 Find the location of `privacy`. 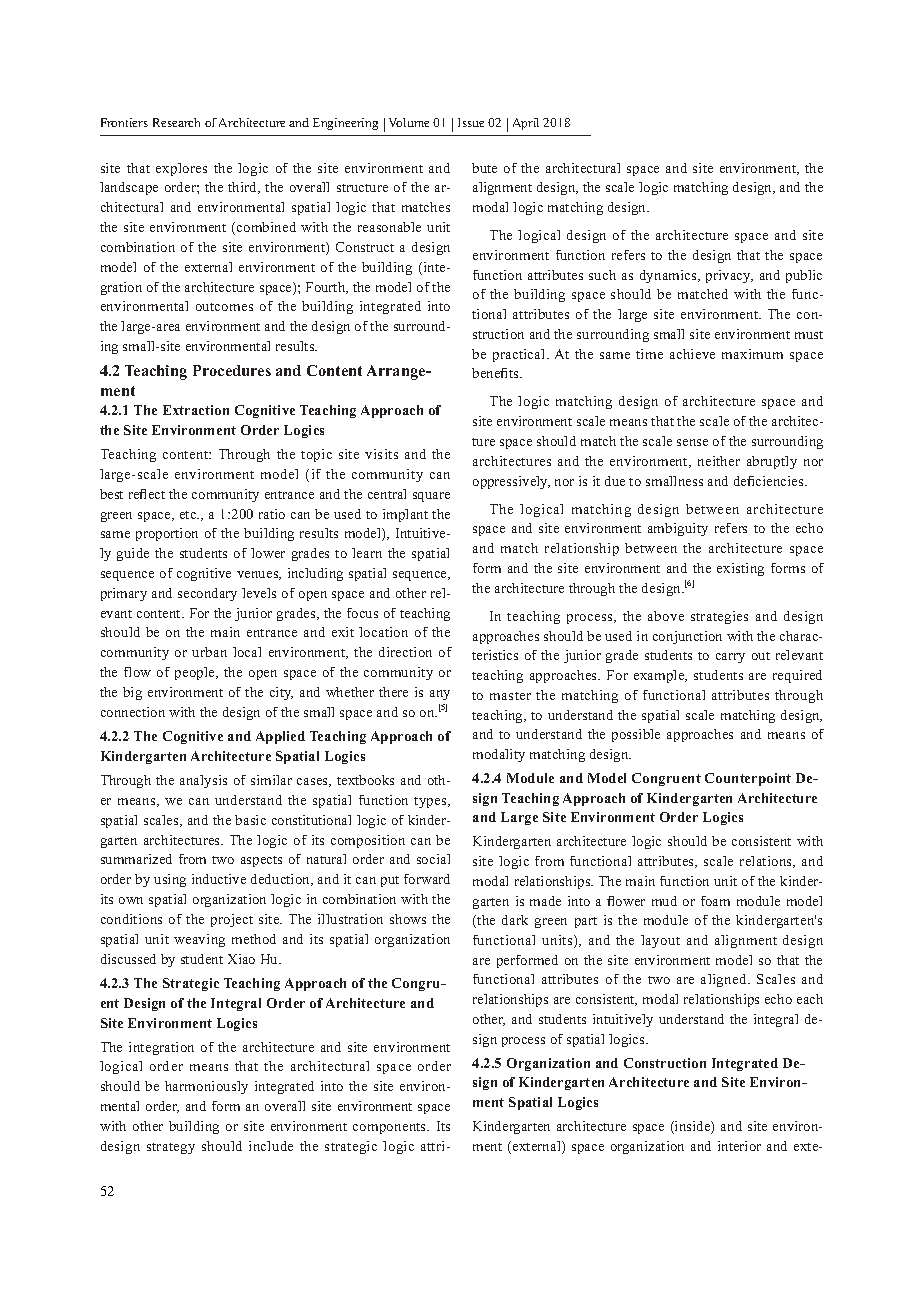

privacy is located at coordinates (729, 276).
